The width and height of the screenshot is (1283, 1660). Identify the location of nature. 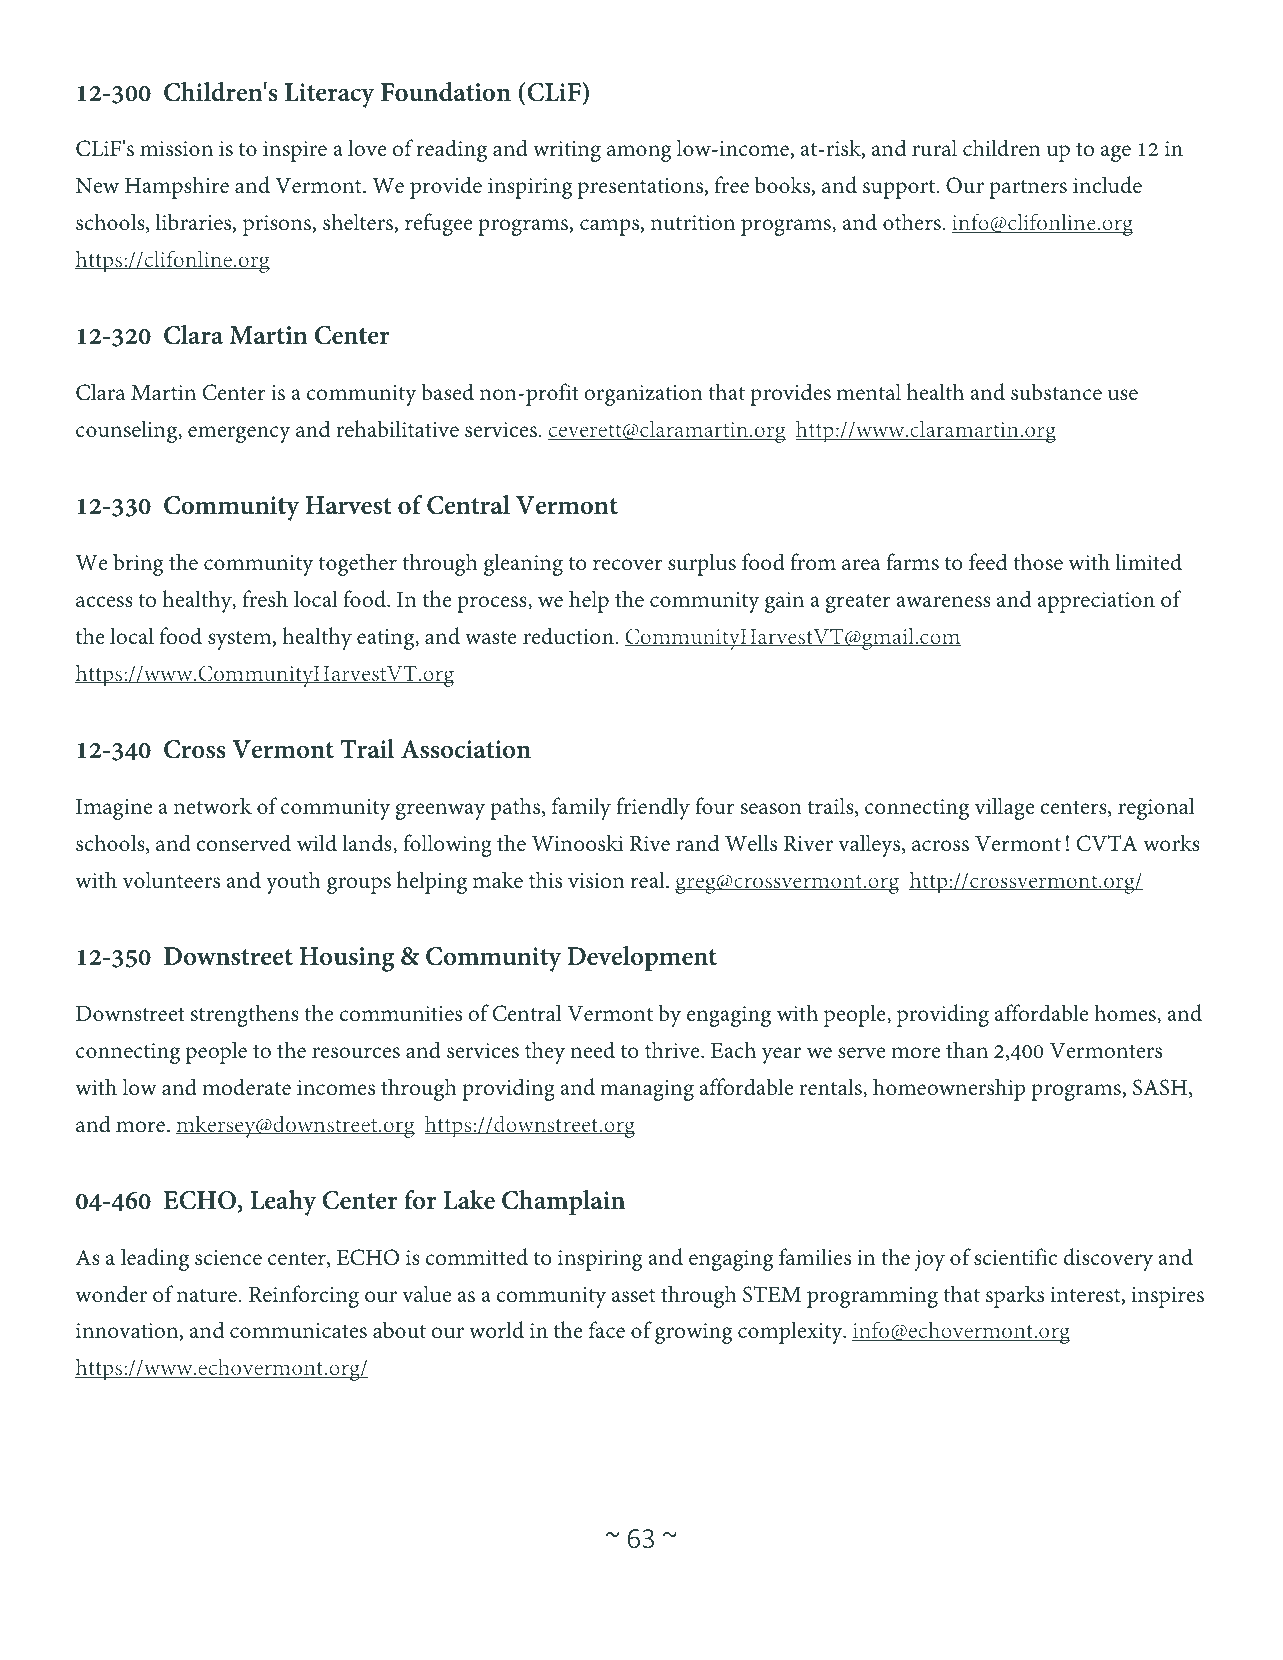
(207, 1296).
